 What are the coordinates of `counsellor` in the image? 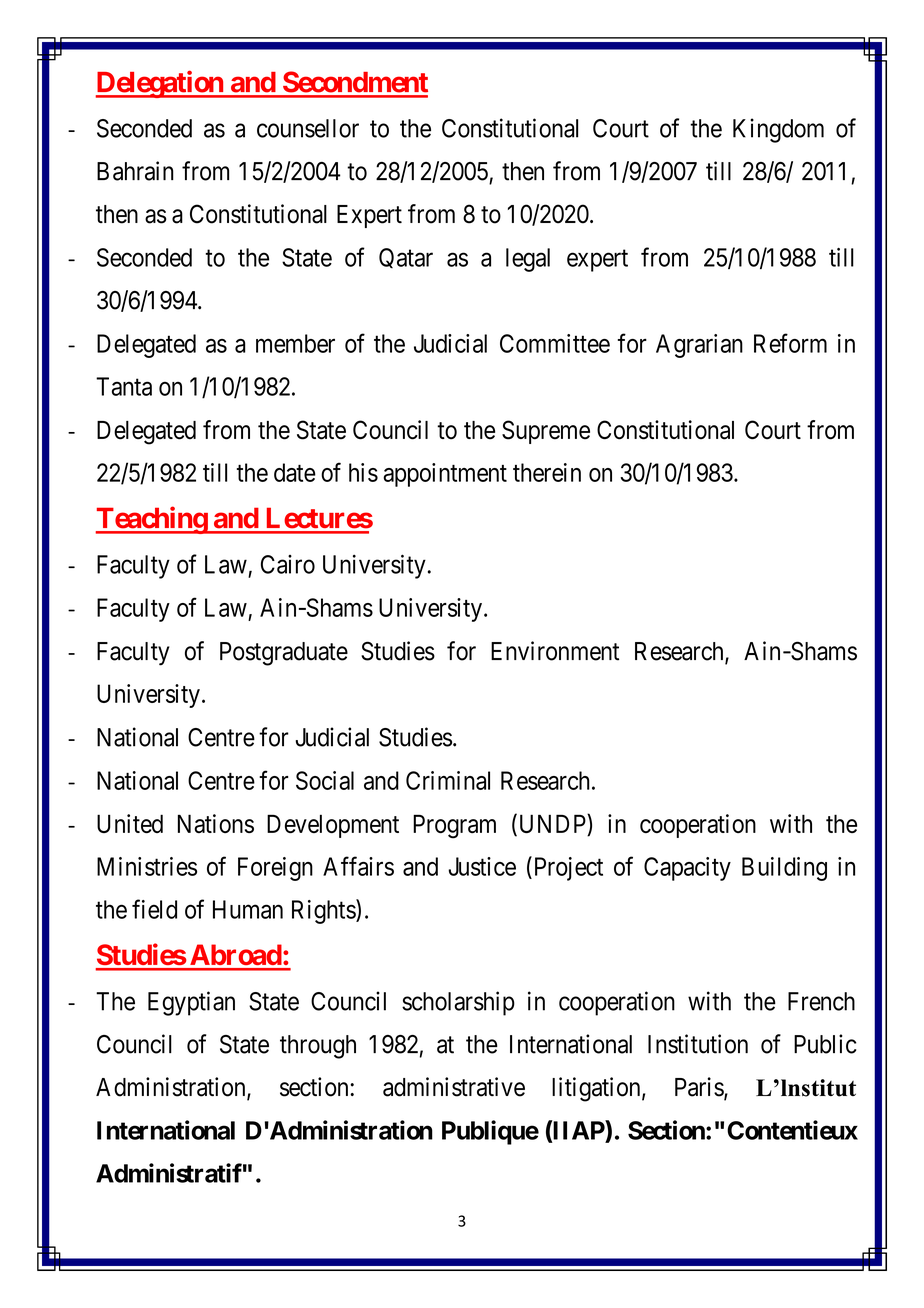 It's located at (308, 128).
